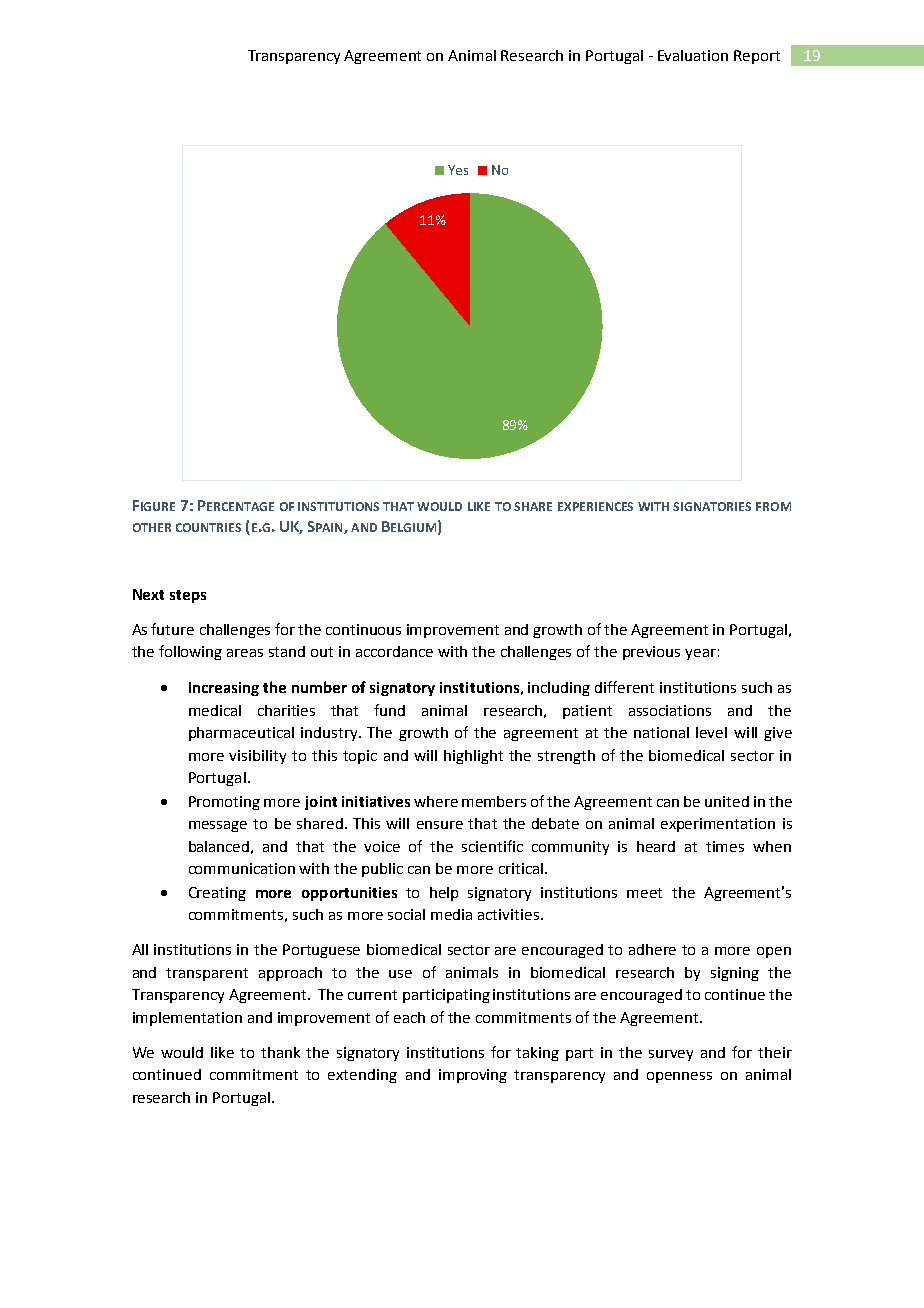 The height and width of the document is (1308, 924). Describe the element at coordinates (208, 527) in the document. I see `COUNTRIES` at that location.
